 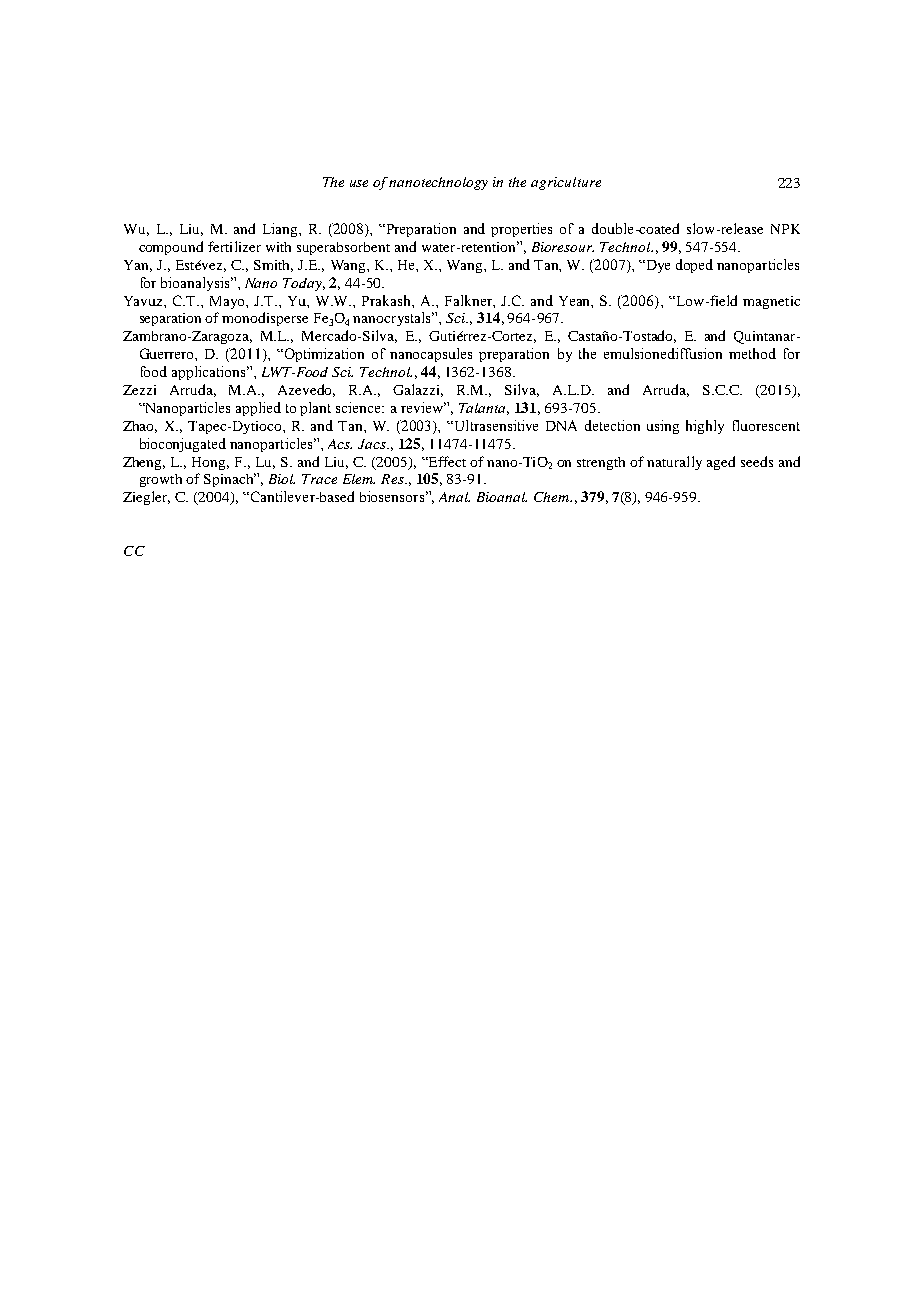 I want to click on agriculture, so click(x=566, y=183).
